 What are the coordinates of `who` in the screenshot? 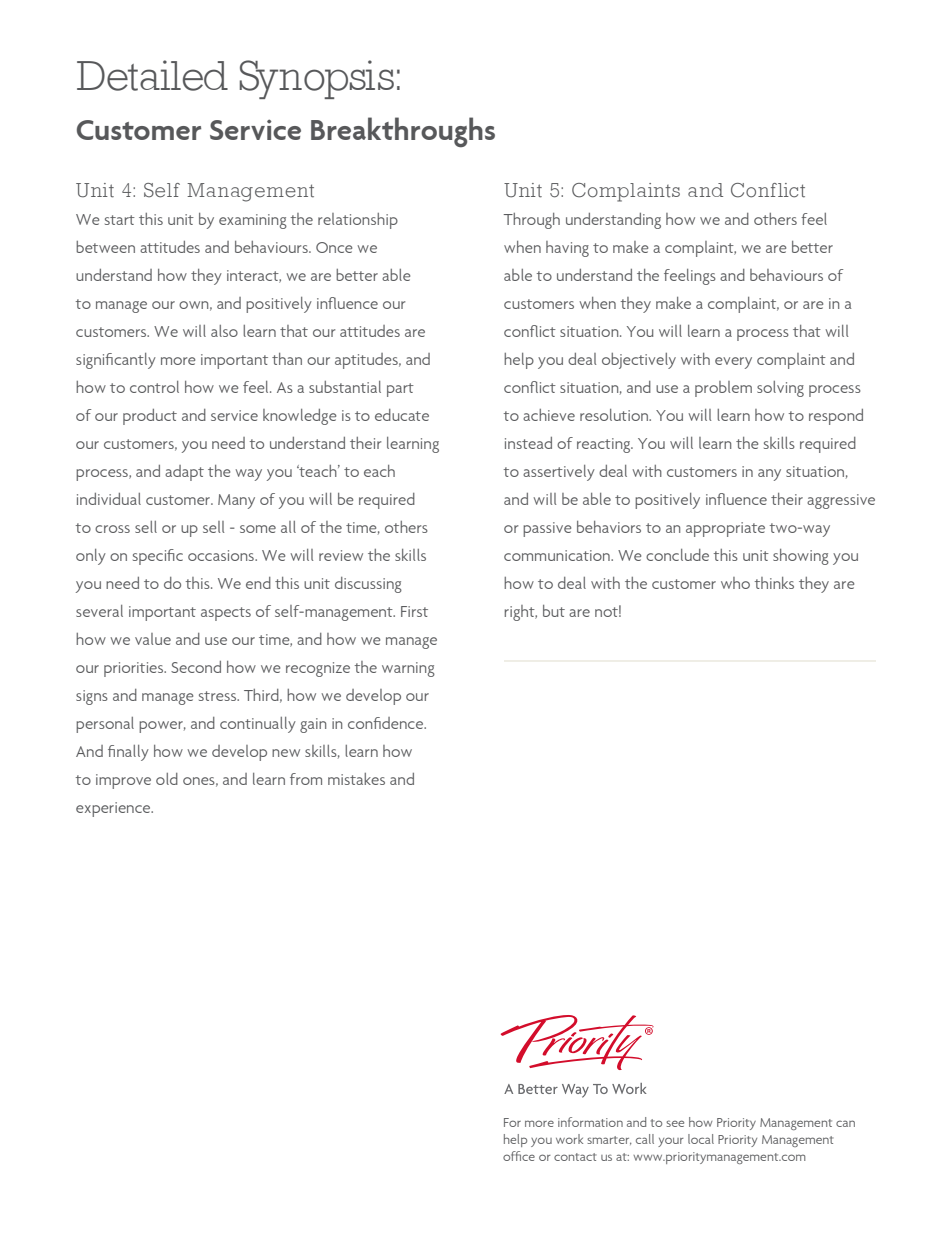 It's located at (735, 583).
